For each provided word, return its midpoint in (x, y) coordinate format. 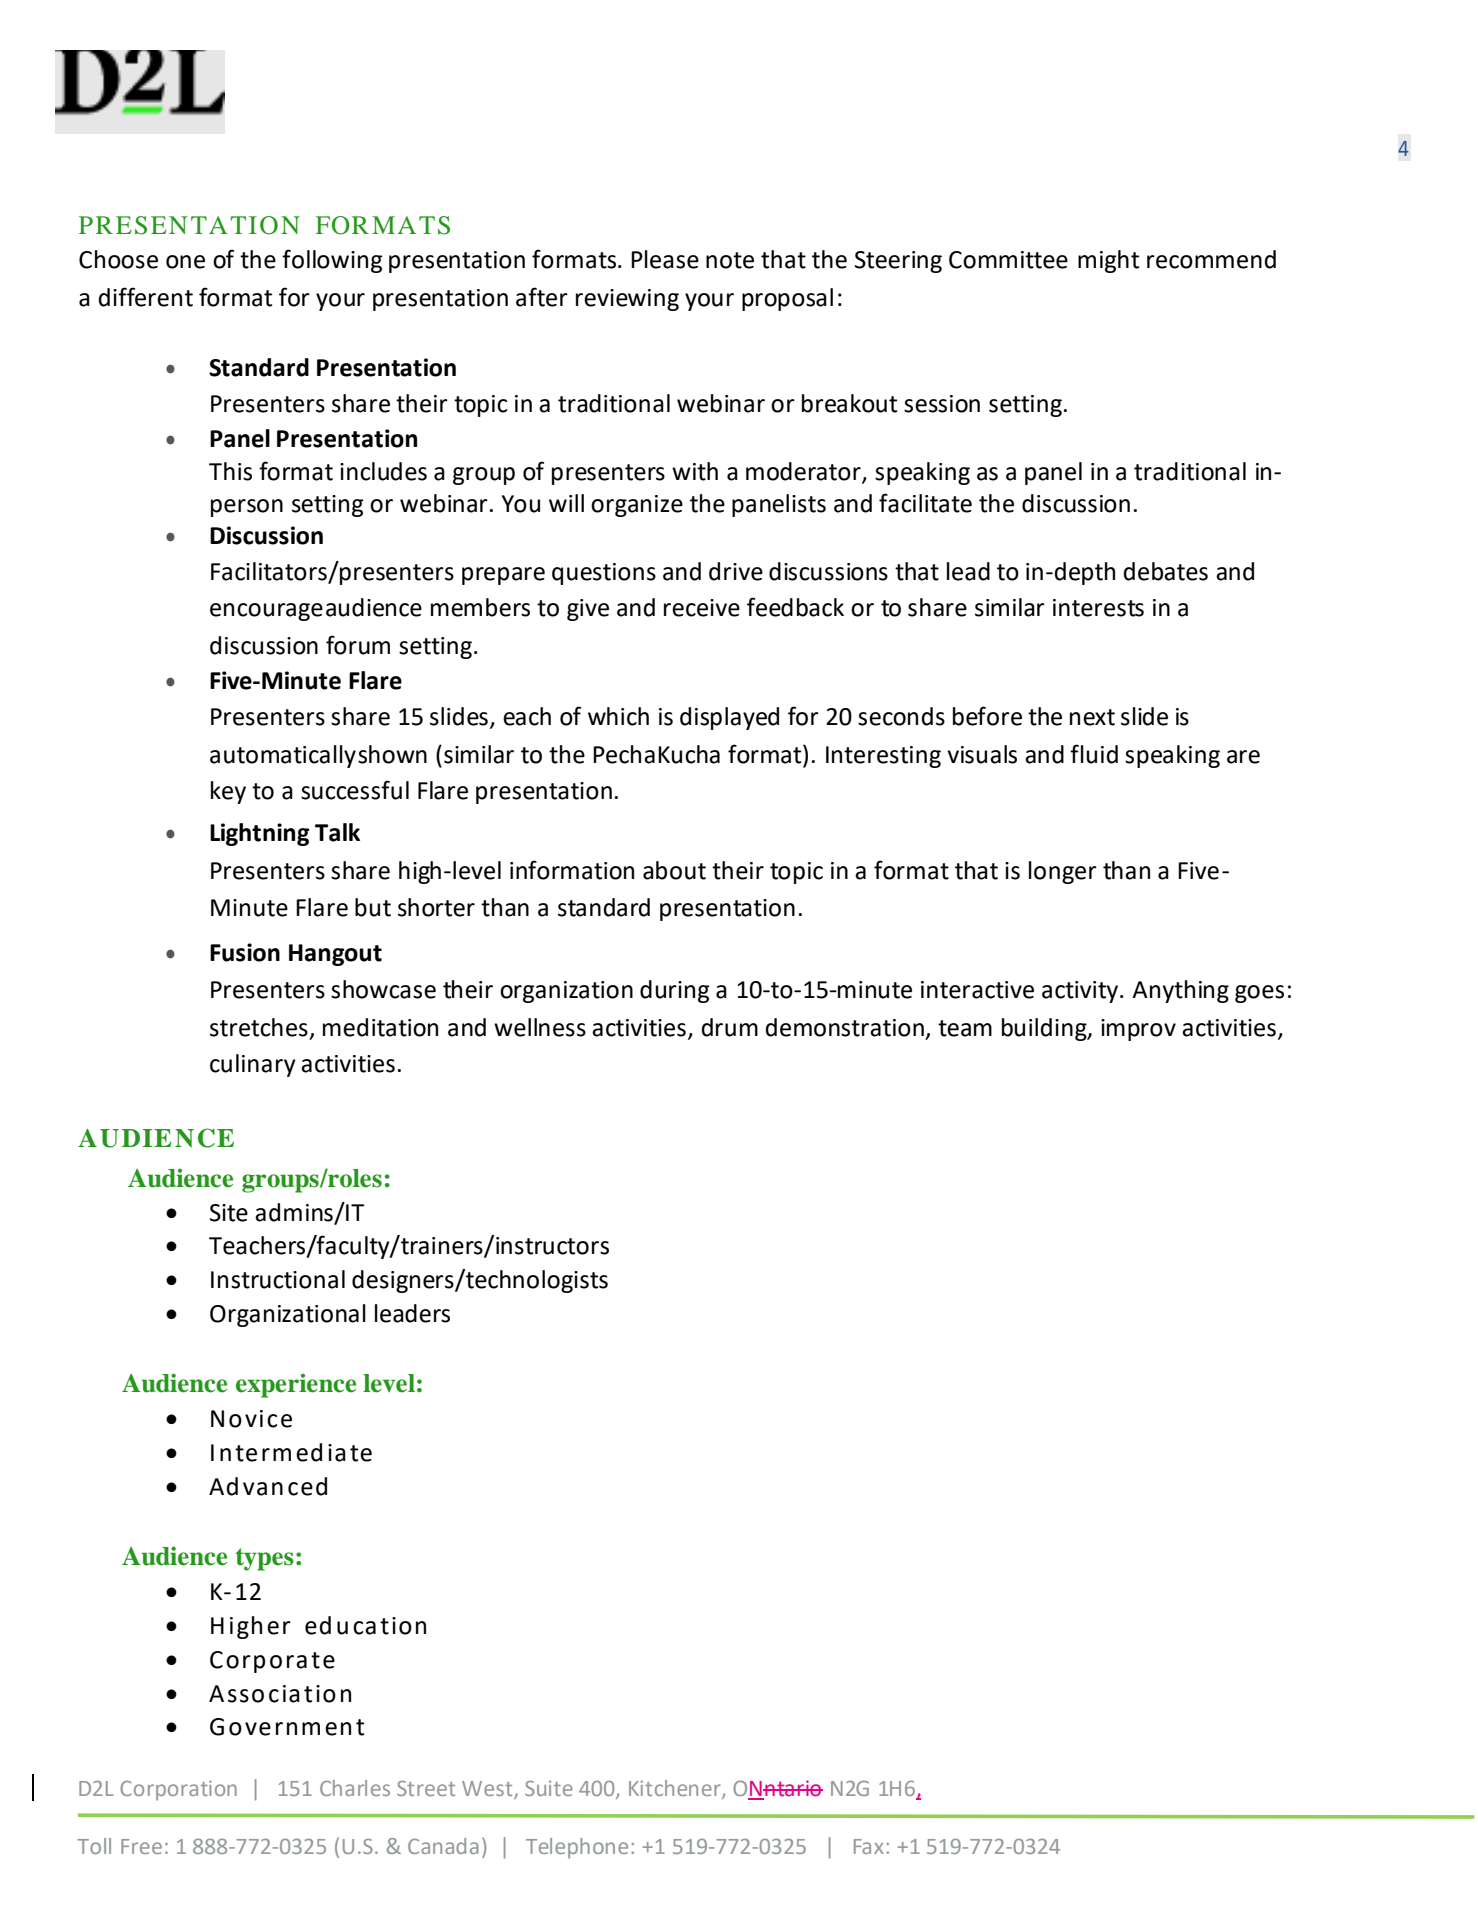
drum (730, 1027)
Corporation (178, 1791)
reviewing (627, 300)
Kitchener (676, 1789)
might (1108, 261)
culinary (253, 1065)
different (146, 297)
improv (1138, 1030)
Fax (869, 1846)
